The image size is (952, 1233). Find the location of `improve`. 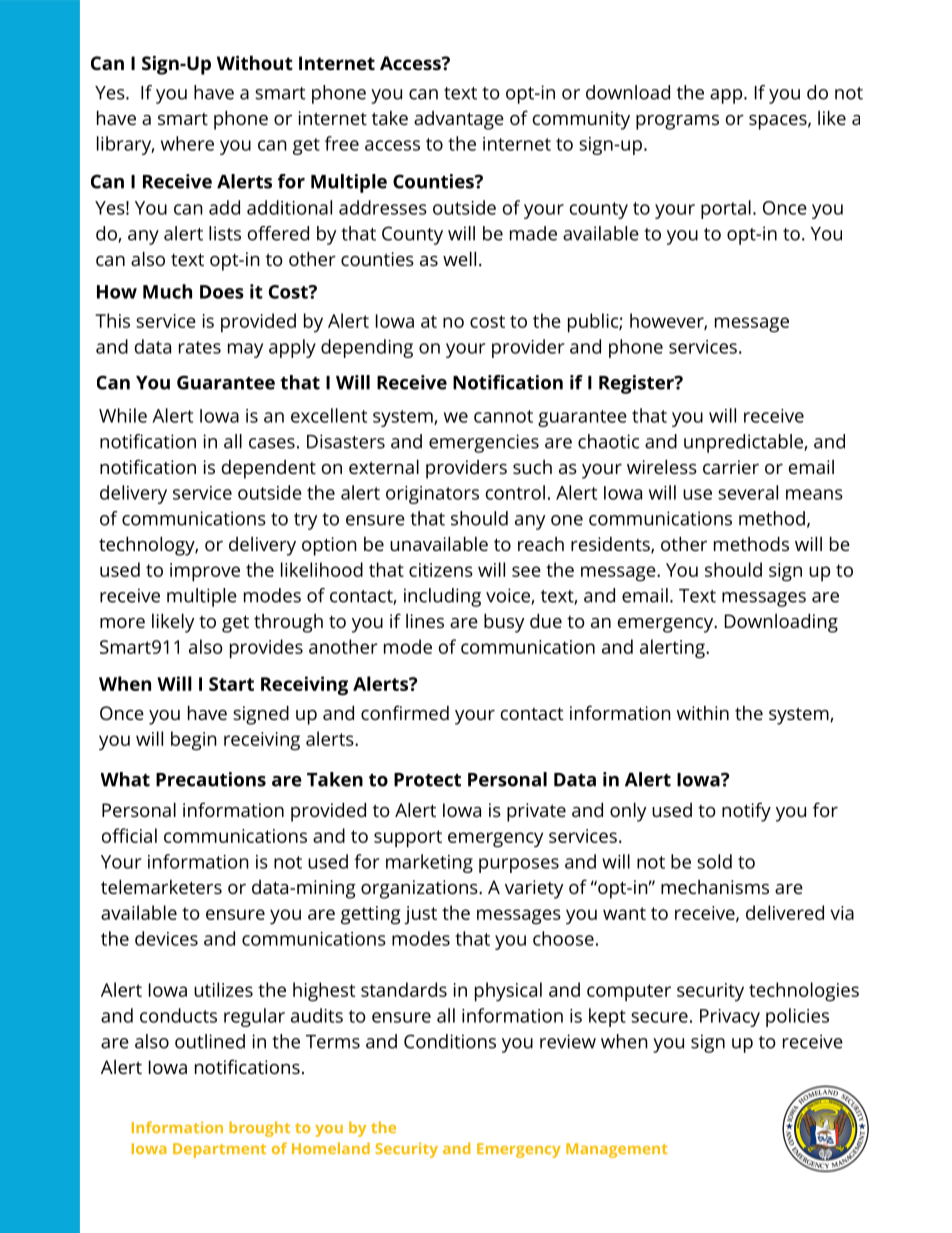

improve is located at coordinates (205, 572).
